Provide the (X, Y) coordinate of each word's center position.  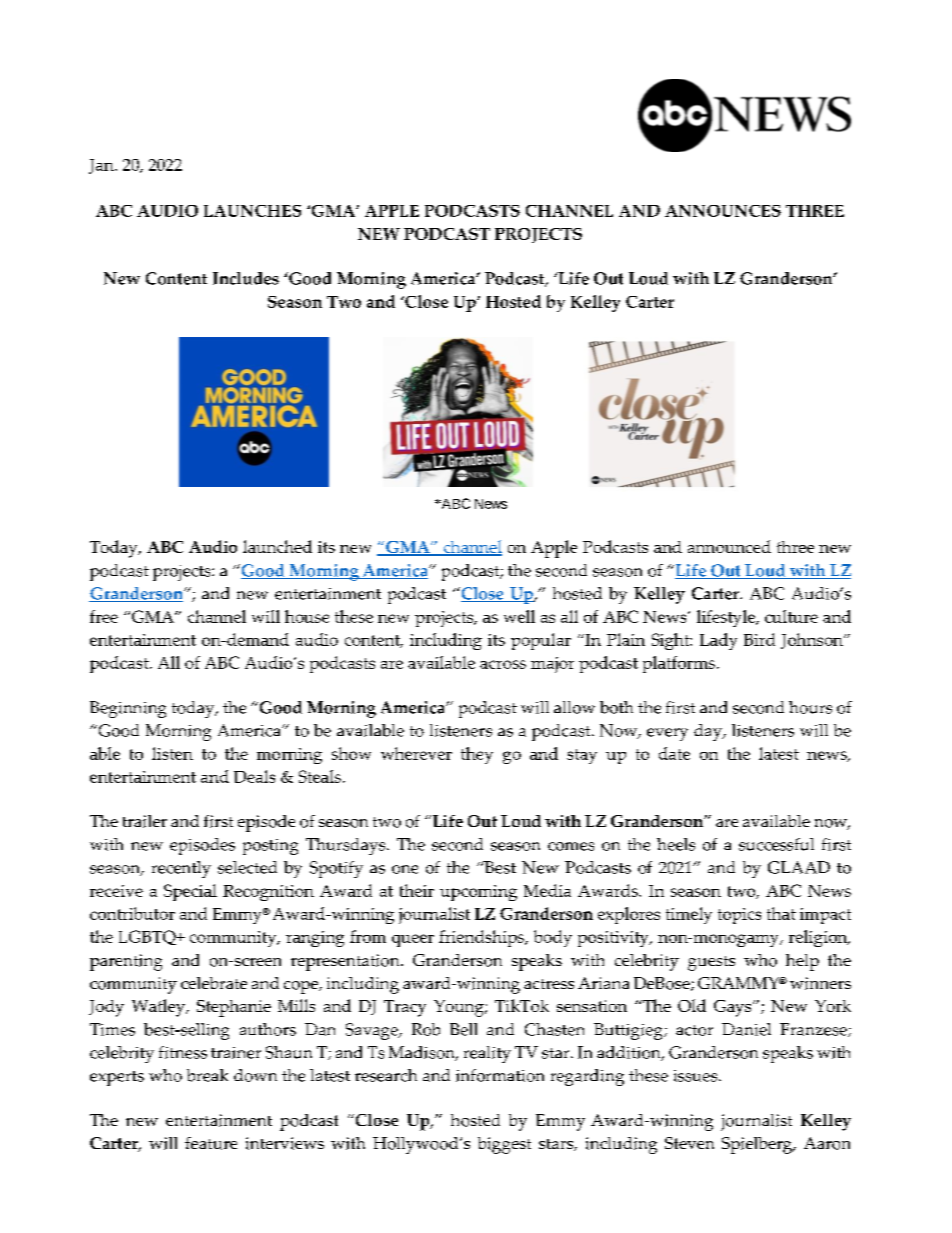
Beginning (128, 709)
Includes (246, 278)
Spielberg (758, 1145)
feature (211, 1143)
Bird (759, 639)
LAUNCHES (252, 211)
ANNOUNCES (723, 211)
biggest (504, 1145)
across (503, 664)
